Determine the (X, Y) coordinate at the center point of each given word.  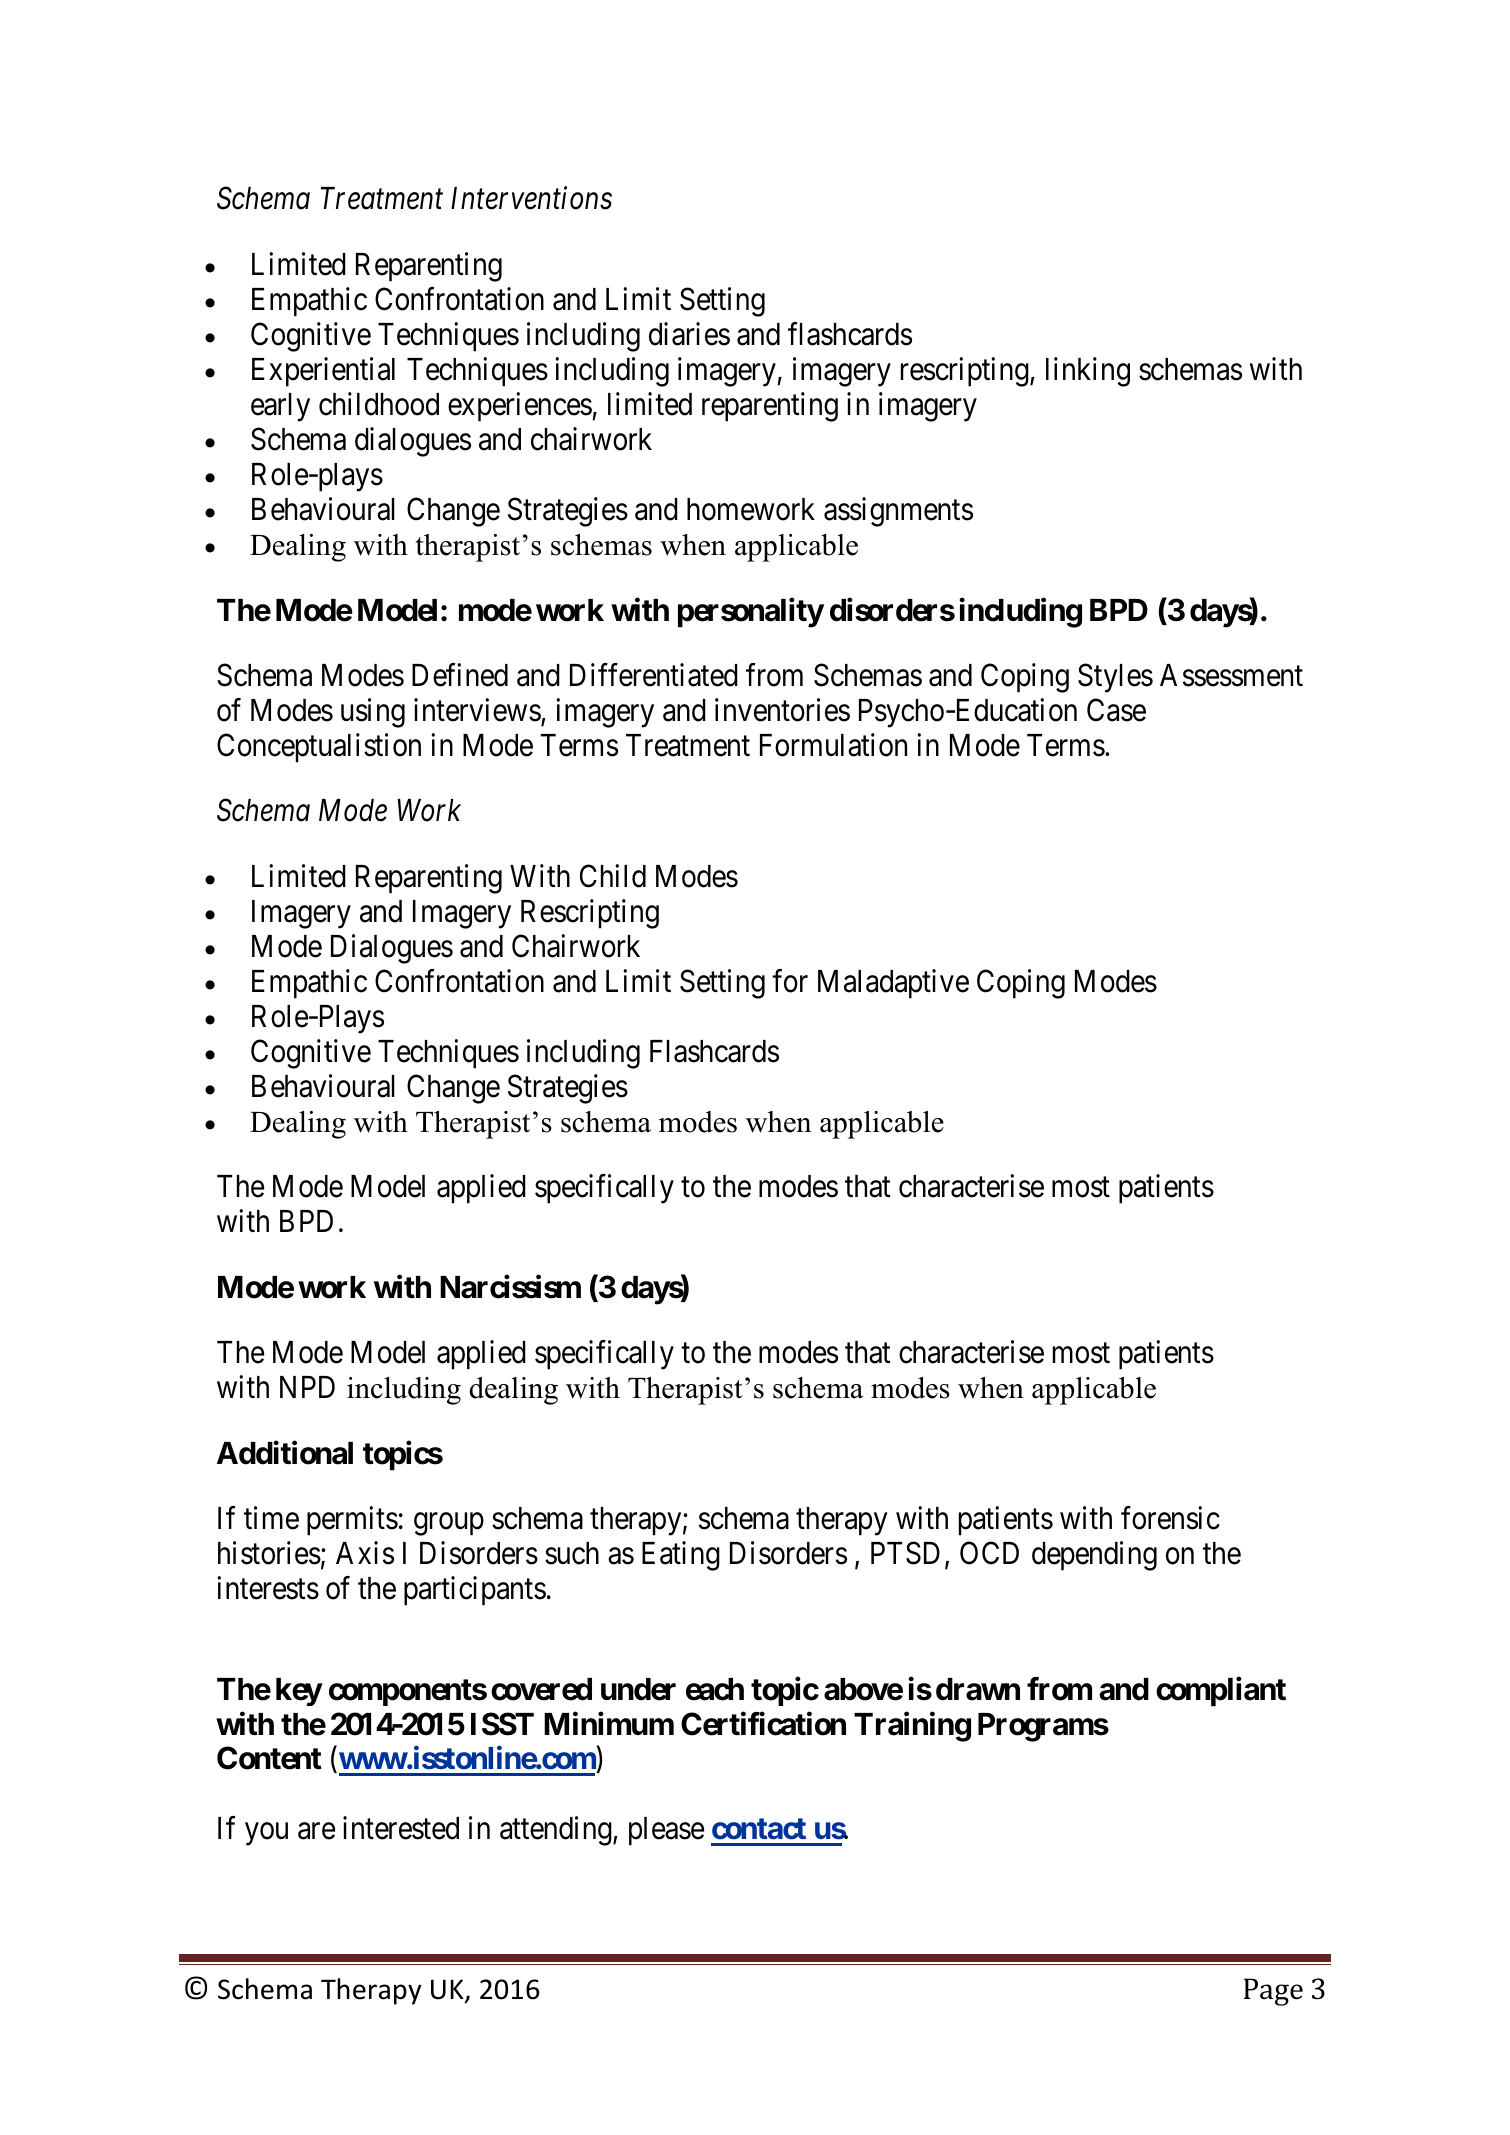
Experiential (323, 372)
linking (1088, 372)
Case (1116, 710)
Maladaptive (893, 984)
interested (401, 1828)
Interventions (531, 199)
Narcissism (510, 1287)
